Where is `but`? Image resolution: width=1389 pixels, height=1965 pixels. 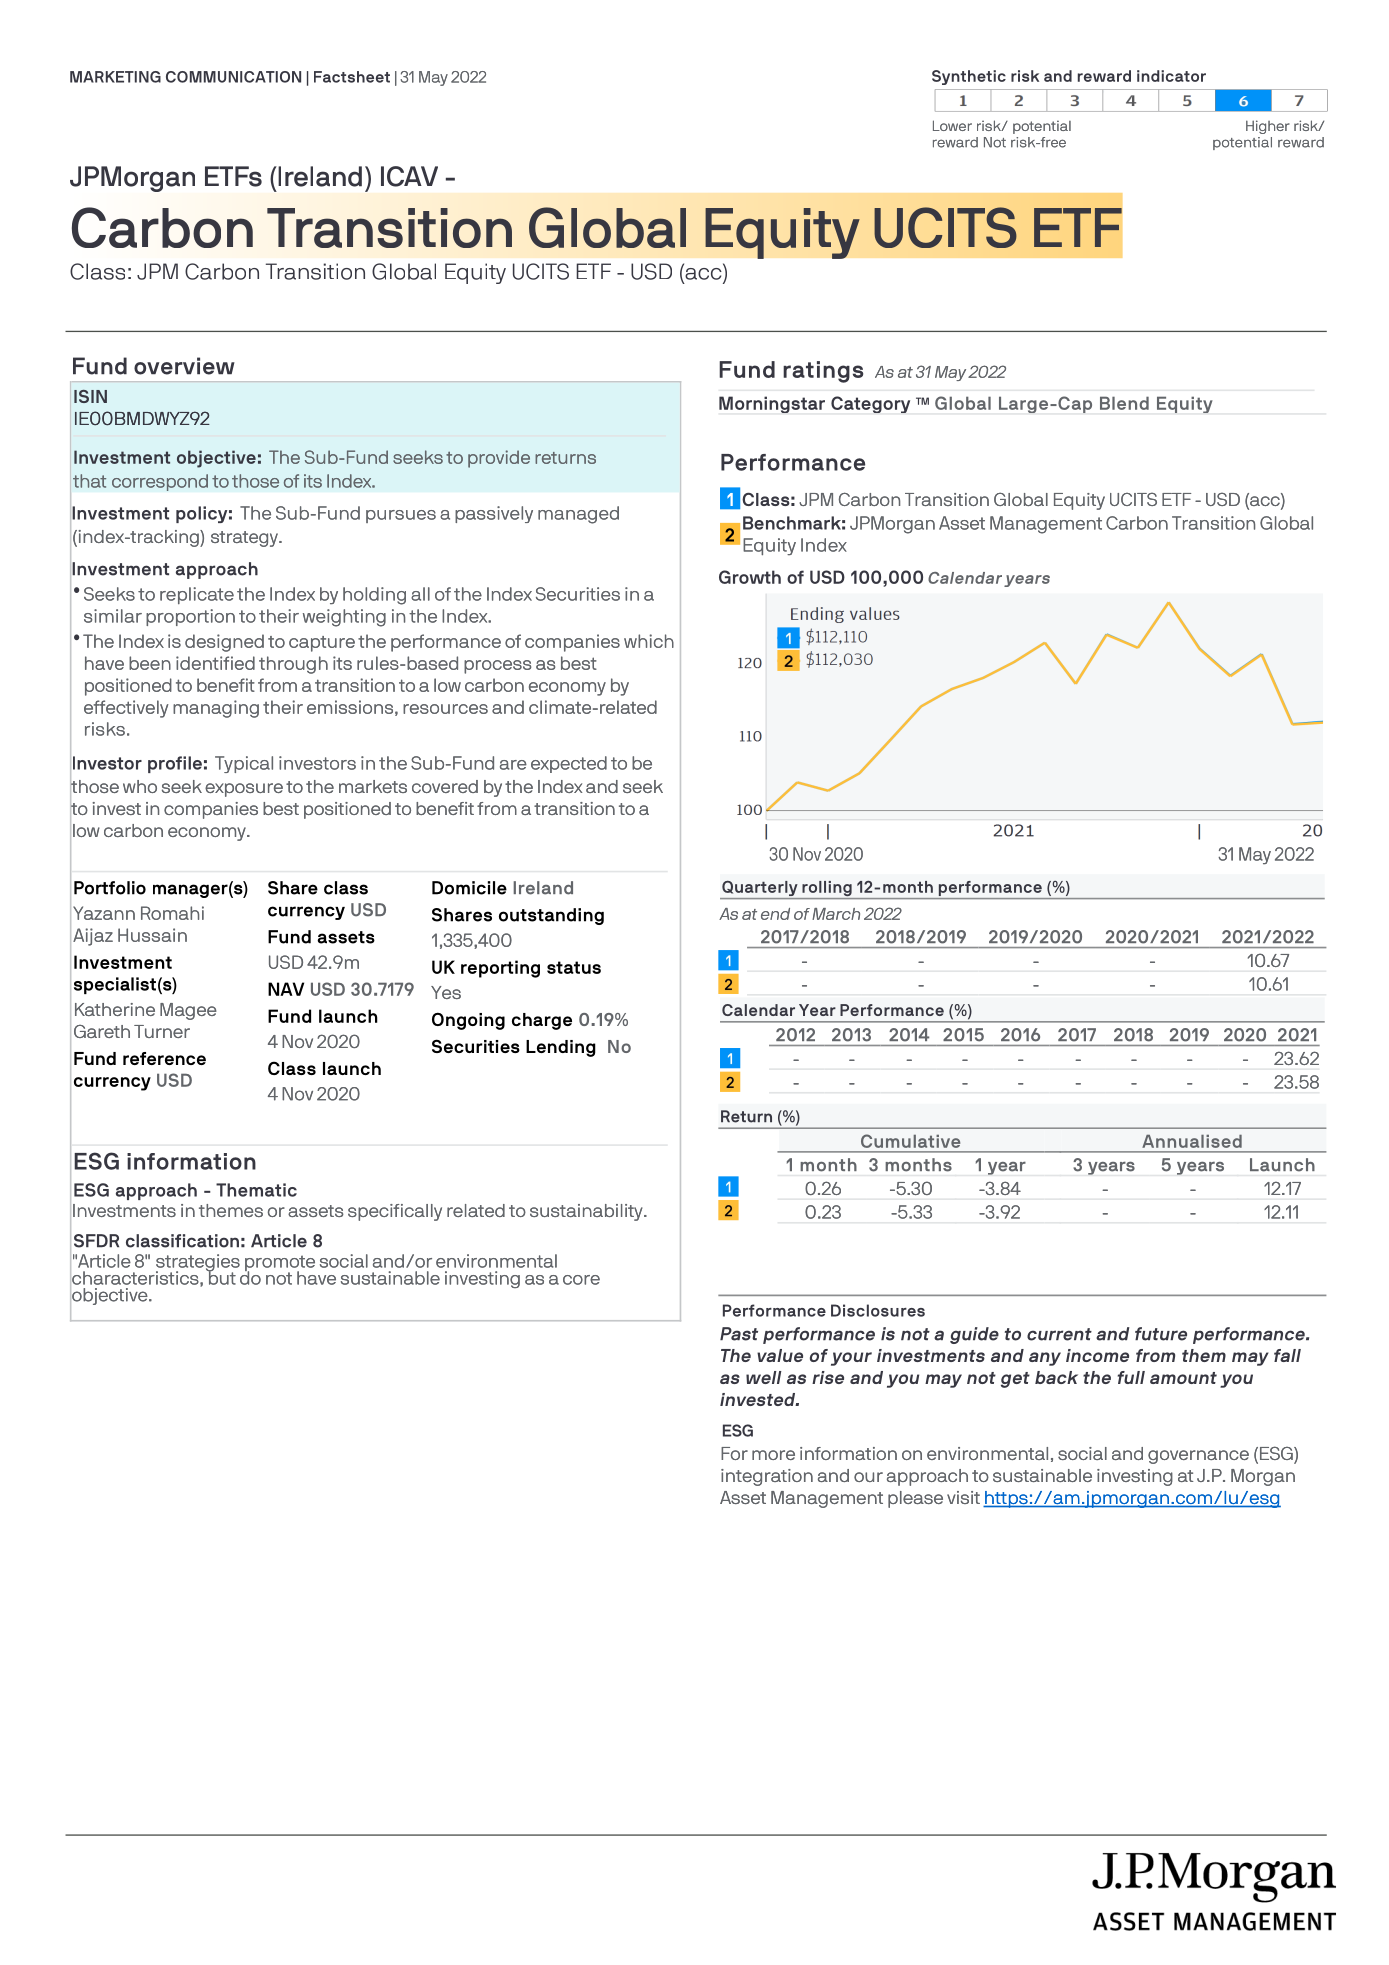 but is located at coordinates (221, 1277).
